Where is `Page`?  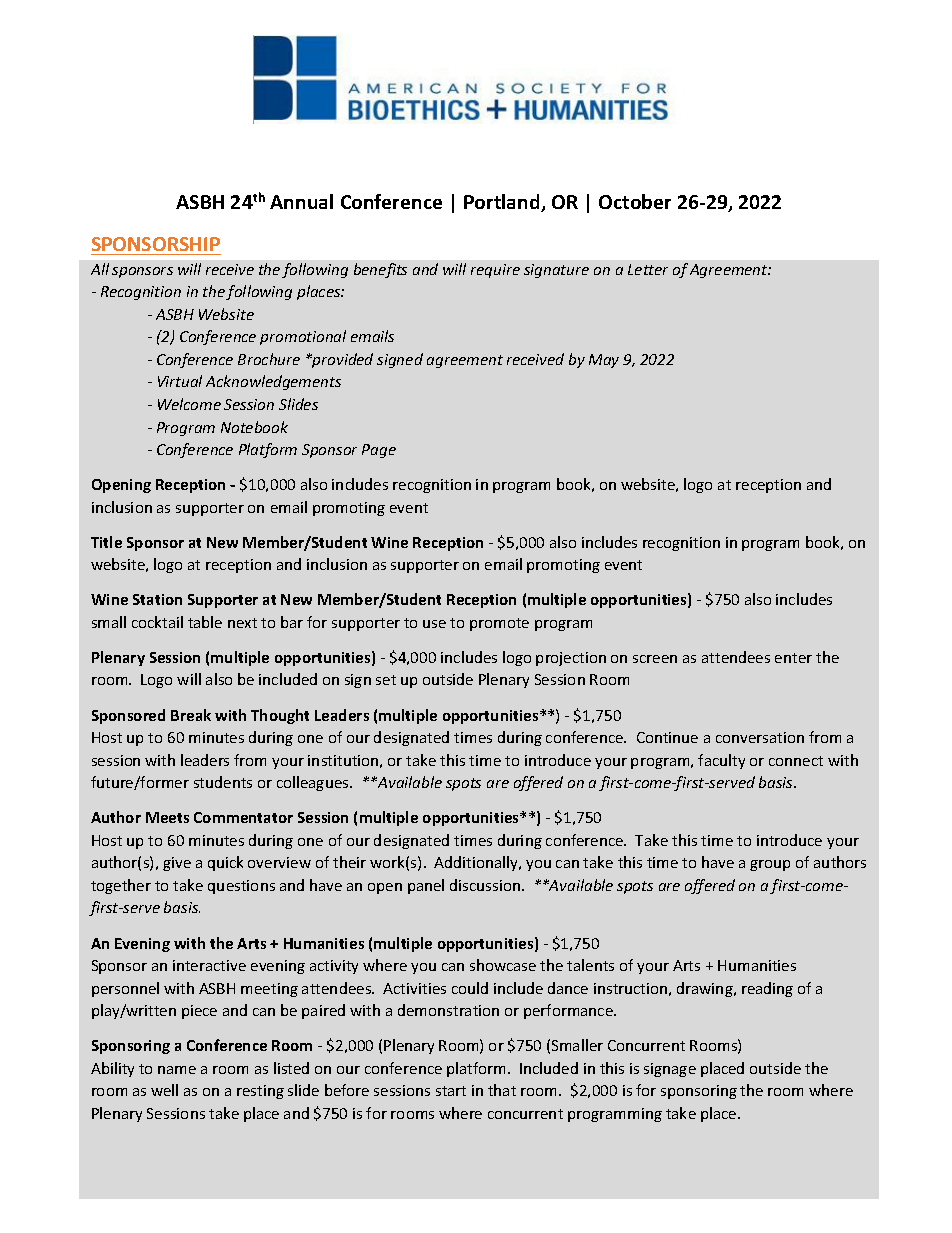 Page is located at coordinates (379, 451).
